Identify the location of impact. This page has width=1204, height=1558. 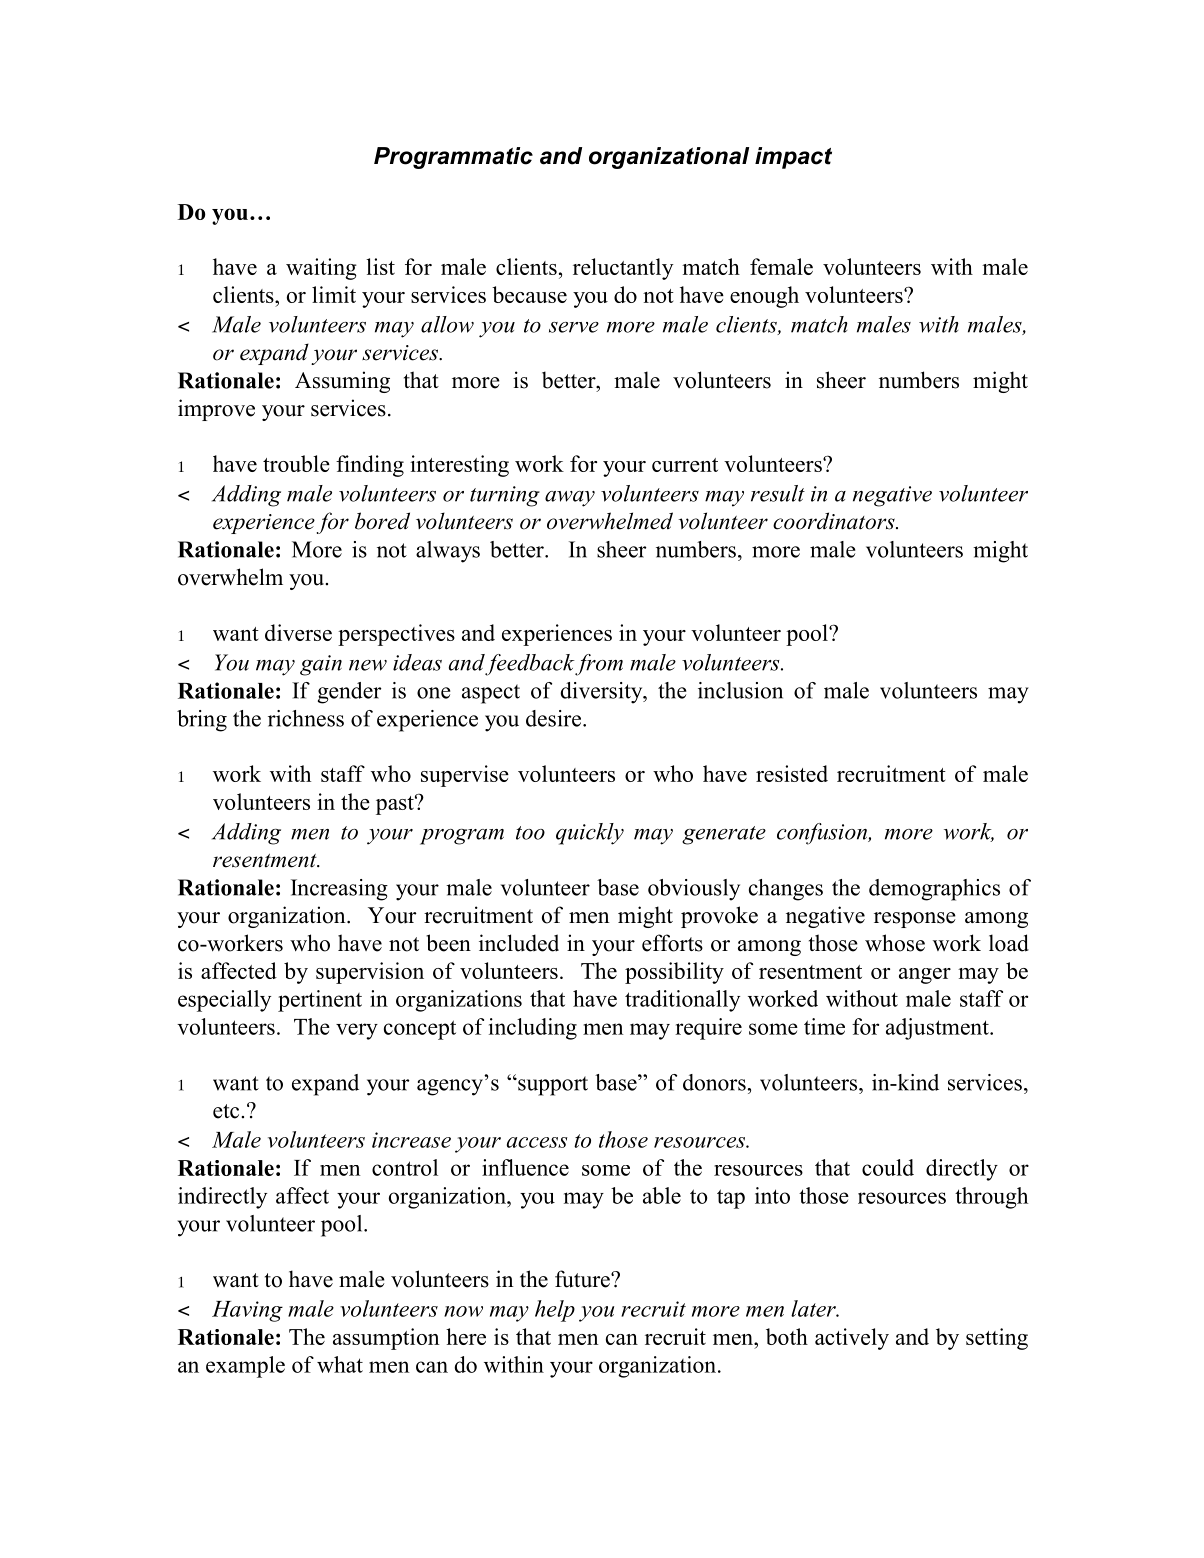
(793, 158).
